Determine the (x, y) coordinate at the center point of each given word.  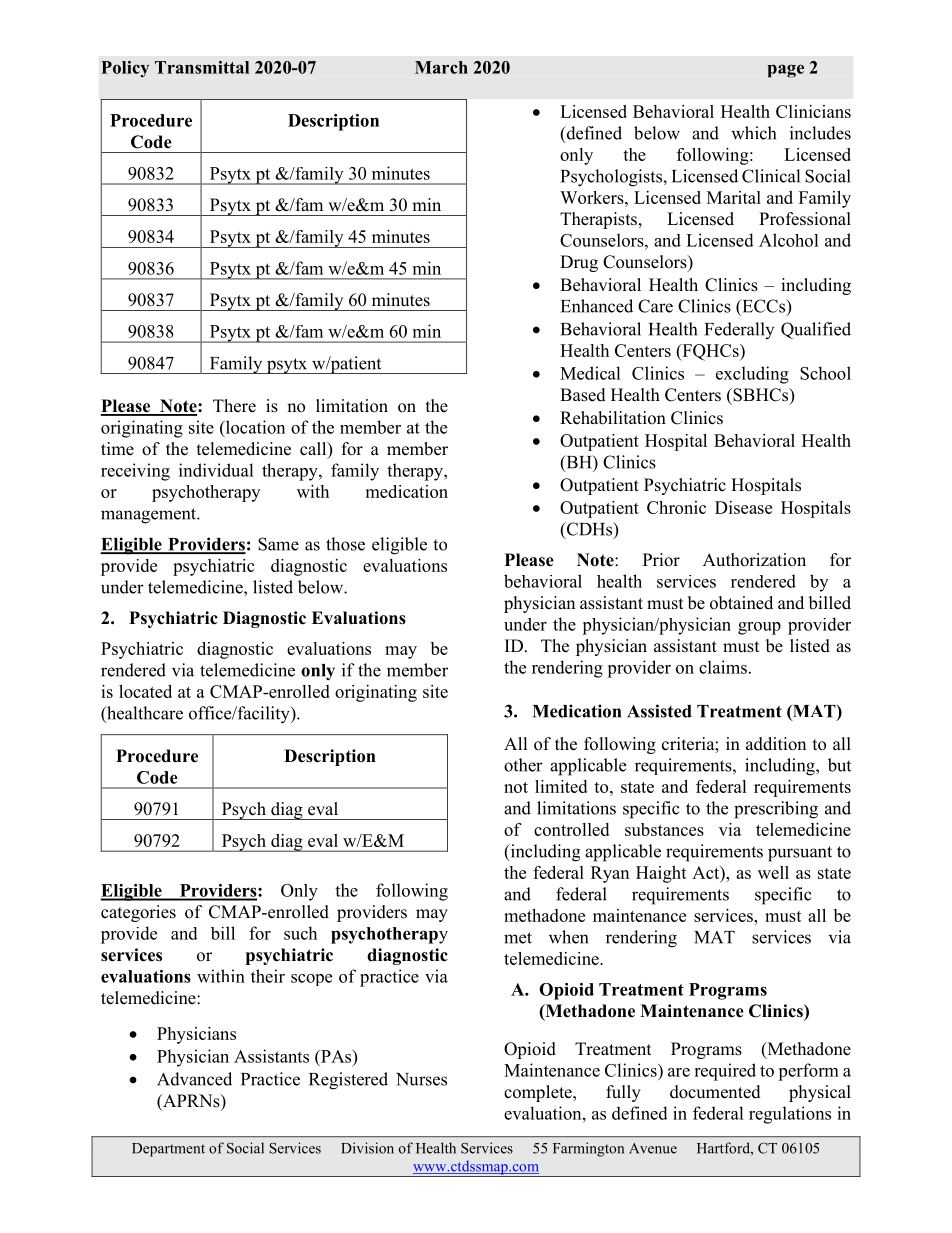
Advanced (194, 1079)
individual (216, 470)
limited (561, 786)
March (441, 67)
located (145, 691)
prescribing (776, 810)
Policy (125, 69)
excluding (752, 375)
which (753, 133)
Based (583, 395)
